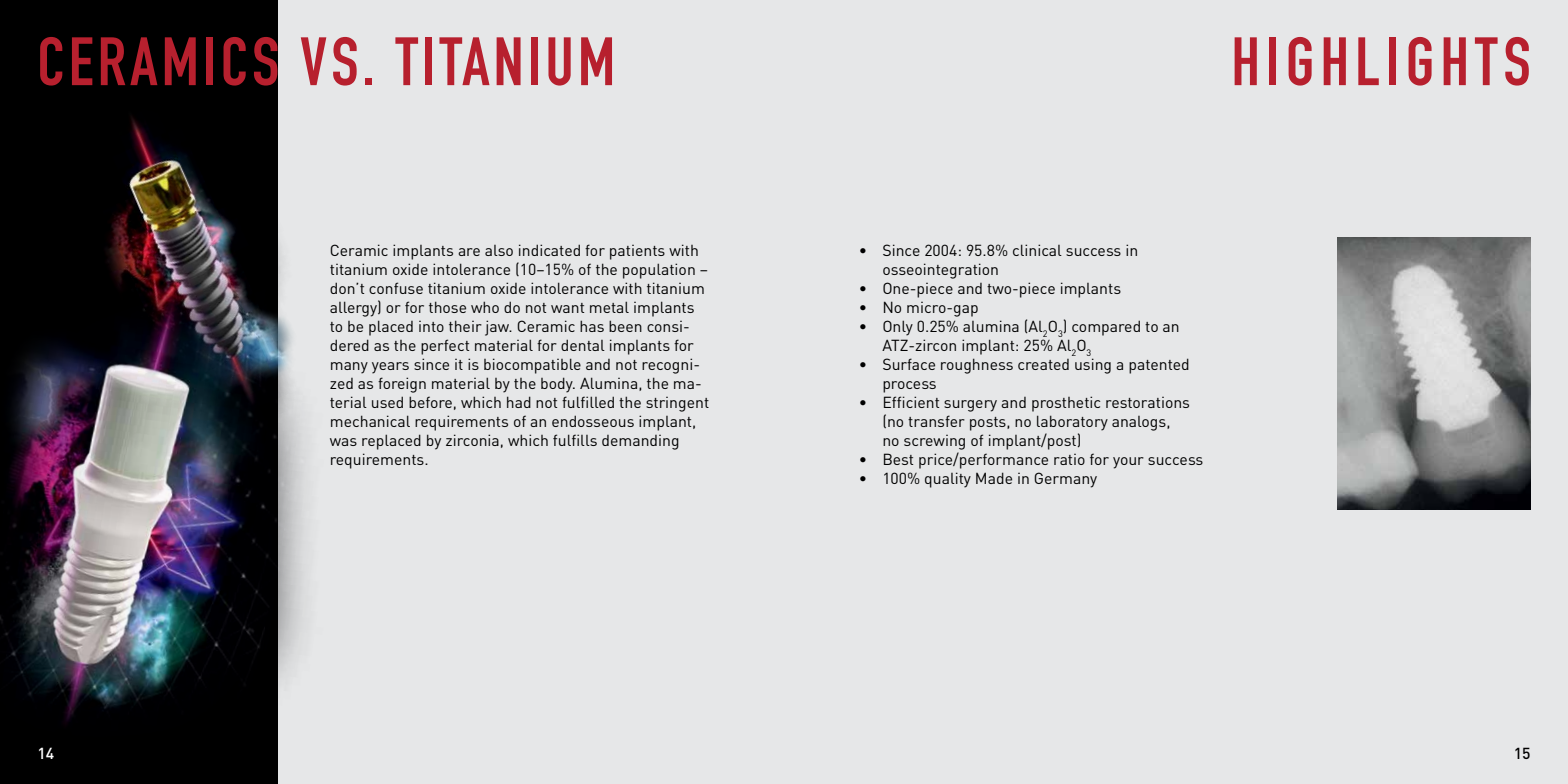 Image resolution: width=1568 pixels, height=784 pixels. Describe the element at coordinates (499, 250) in the page. I see `also` at that location.
